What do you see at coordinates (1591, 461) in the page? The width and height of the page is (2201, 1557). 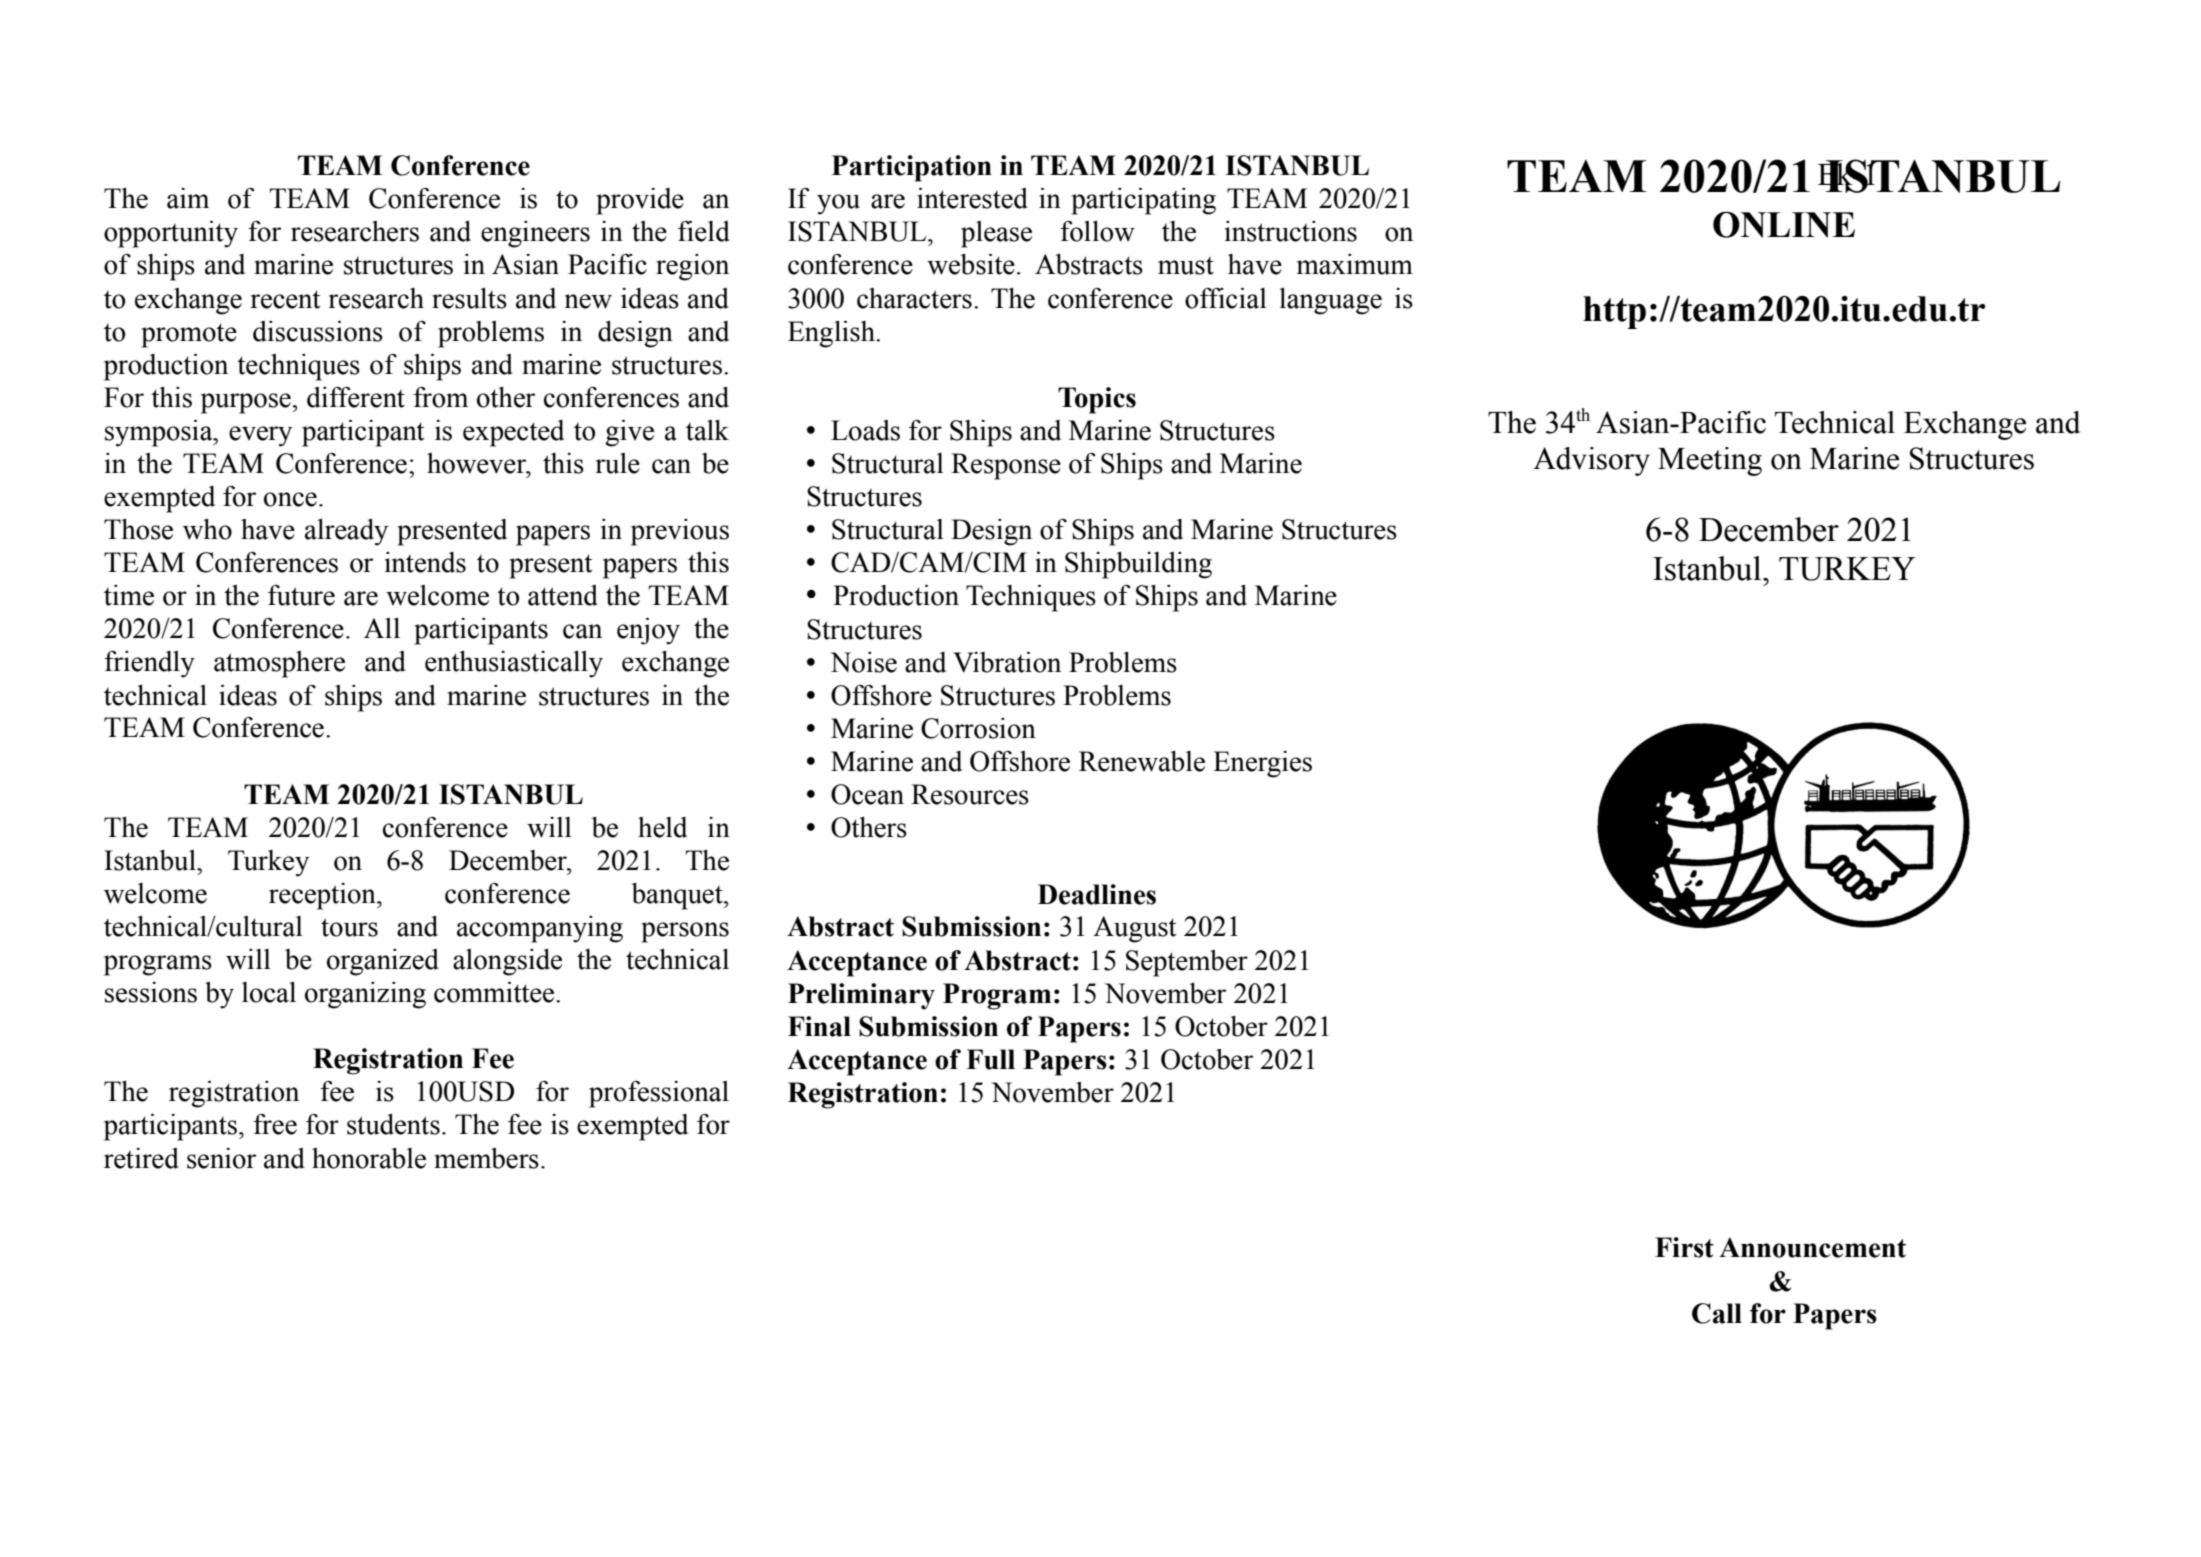 I see `Advisory` at bounding box center [1591, 461].
